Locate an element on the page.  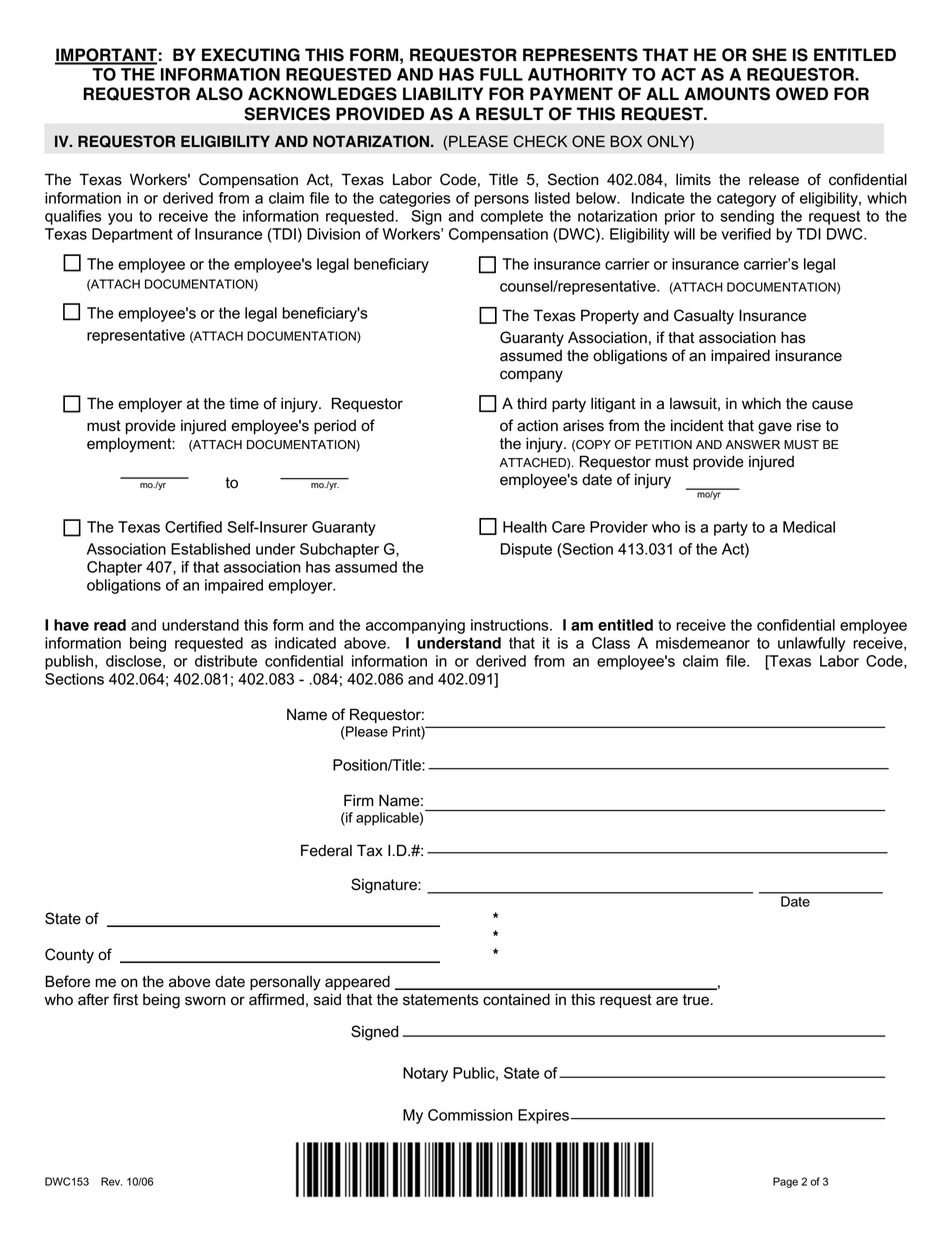
AMOUNTS is located at coordinates (727, 94).
